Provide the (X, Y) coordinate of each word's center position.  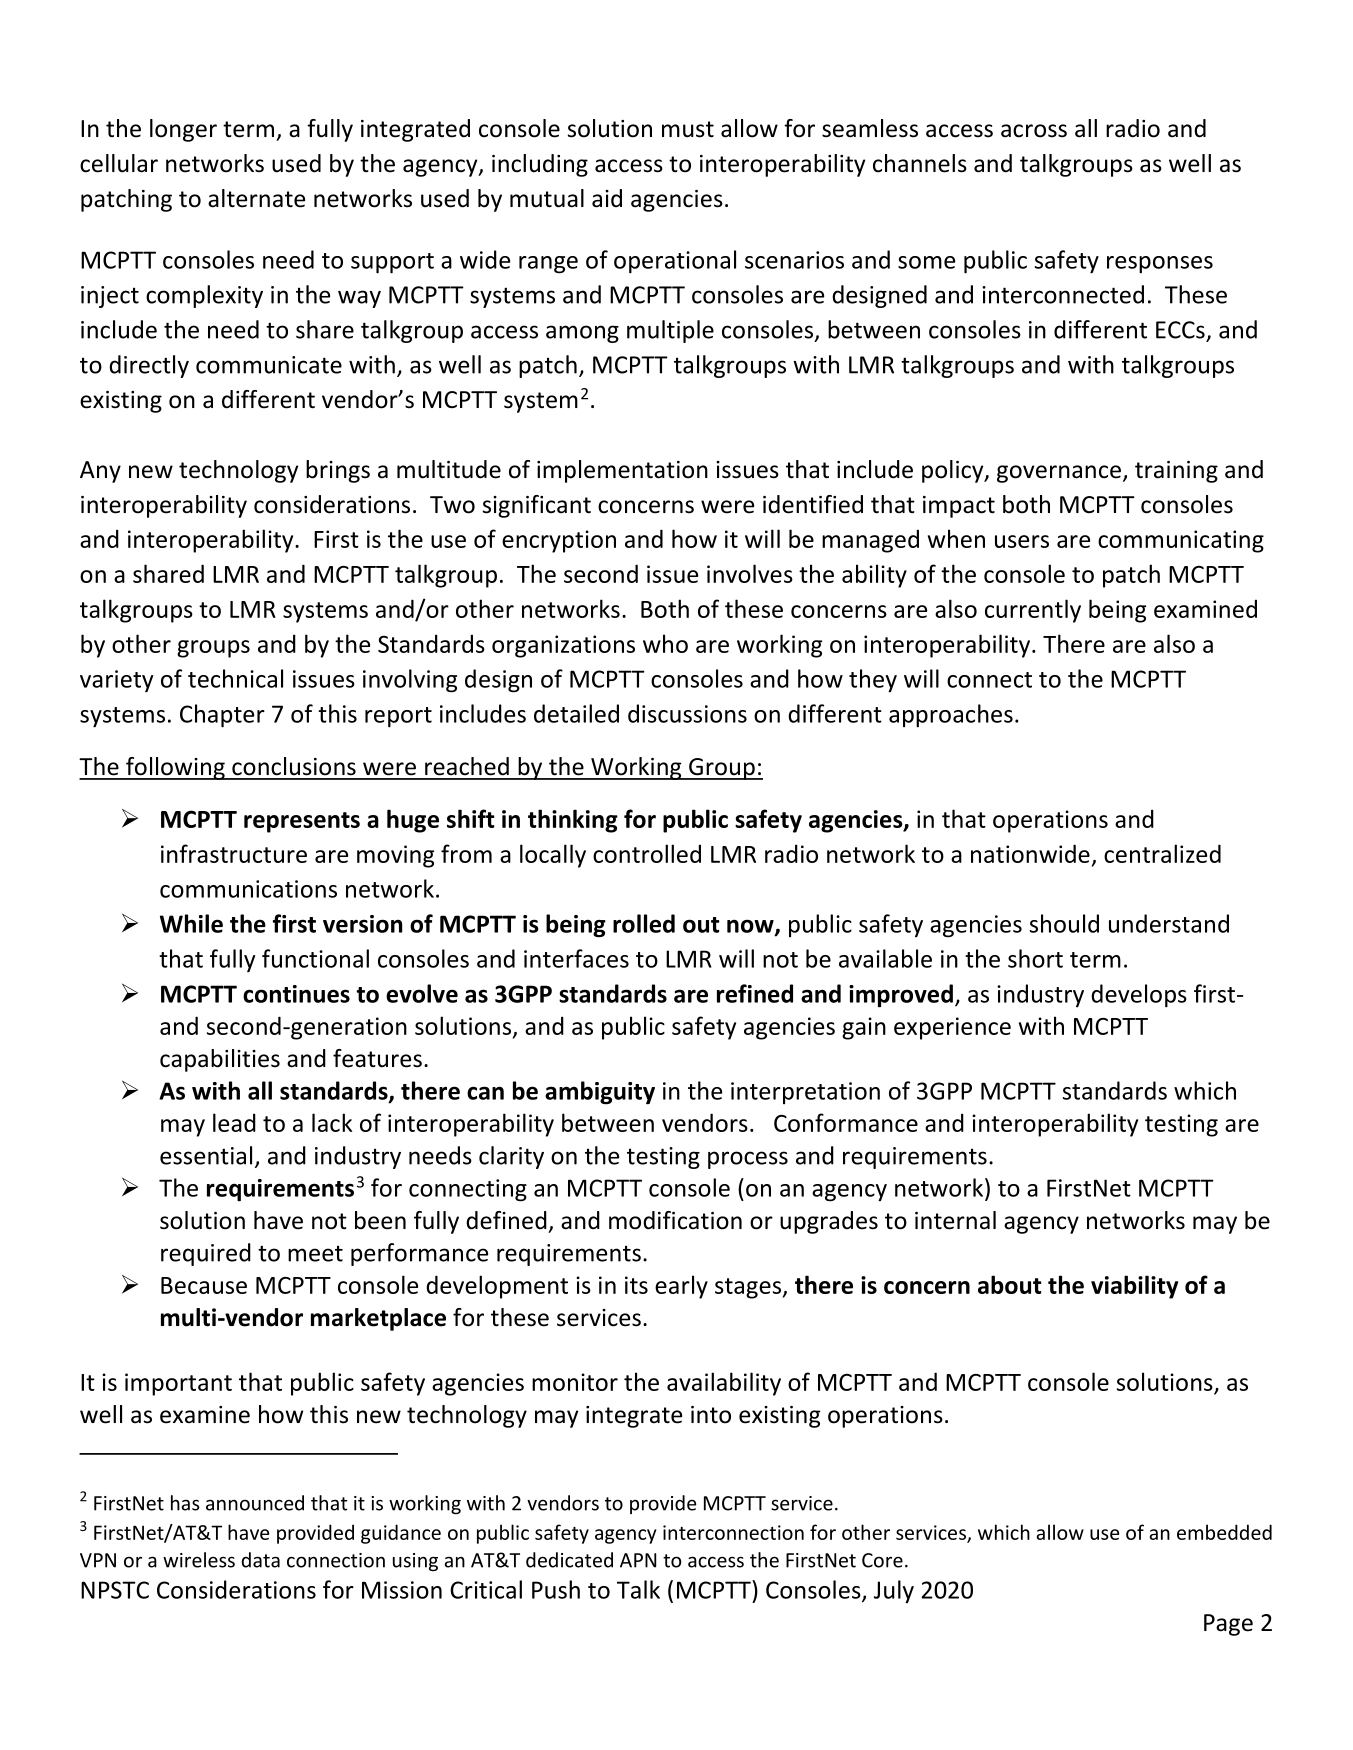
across (1034, 131)
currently (1033, 611)
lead (234, 1122)
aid (607, 198)
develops (1139, 996)
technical (235, 678)
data (261, 1560)
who (665, 643)
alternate (256, 198)
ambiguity (600, 1093)
